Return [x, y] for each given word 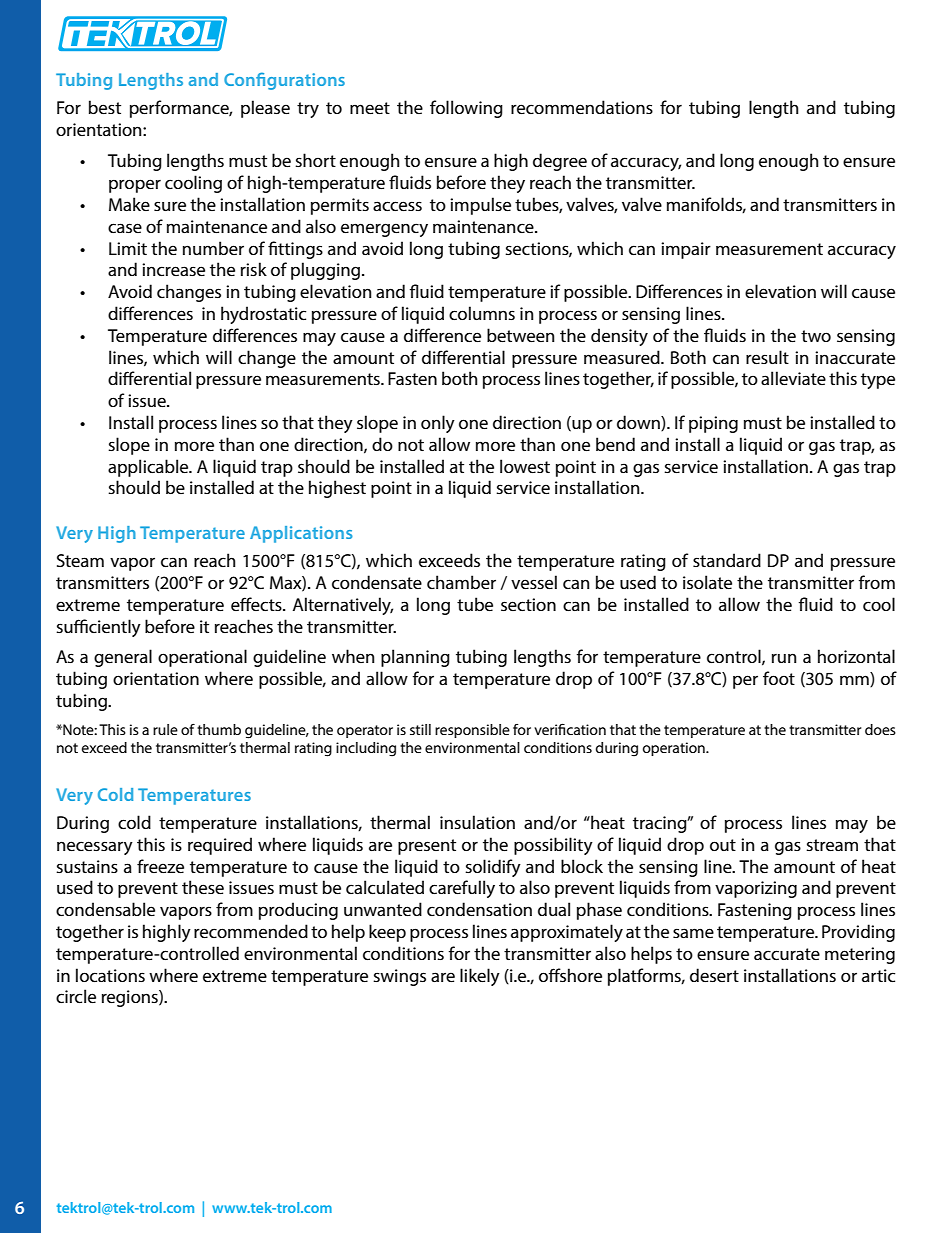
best [105, 107]
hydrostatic [263, 315]
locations [110, 975]
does [880, 729]
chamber [461, 582]
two [816, 336]
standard [727, 560]
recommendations [582, 107]
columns [482, 313]
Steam [80, 560]
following [466, 109]
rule [165, 729]
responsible [472, 731]
